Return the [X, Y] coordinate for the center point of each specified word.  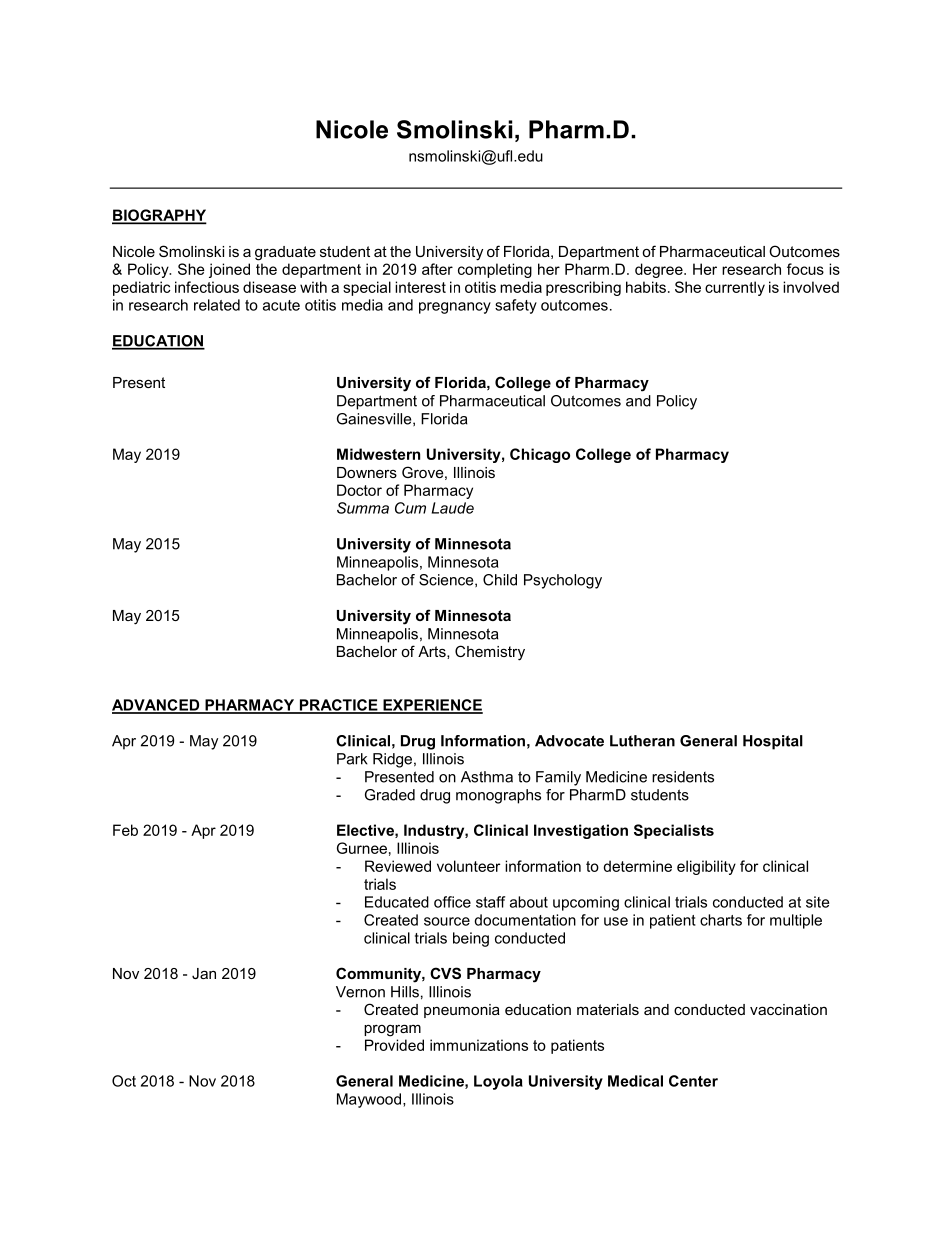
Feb [125, 830]
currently [735, 288]
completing [495, 270]
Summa [363, 508]
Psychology [563, 581]
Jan [204, 973]
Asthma [487, 777]
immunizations [479, 1045]
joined [229, 270]
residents [683, 777]
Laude [453, 508]
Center [693, 1081]
